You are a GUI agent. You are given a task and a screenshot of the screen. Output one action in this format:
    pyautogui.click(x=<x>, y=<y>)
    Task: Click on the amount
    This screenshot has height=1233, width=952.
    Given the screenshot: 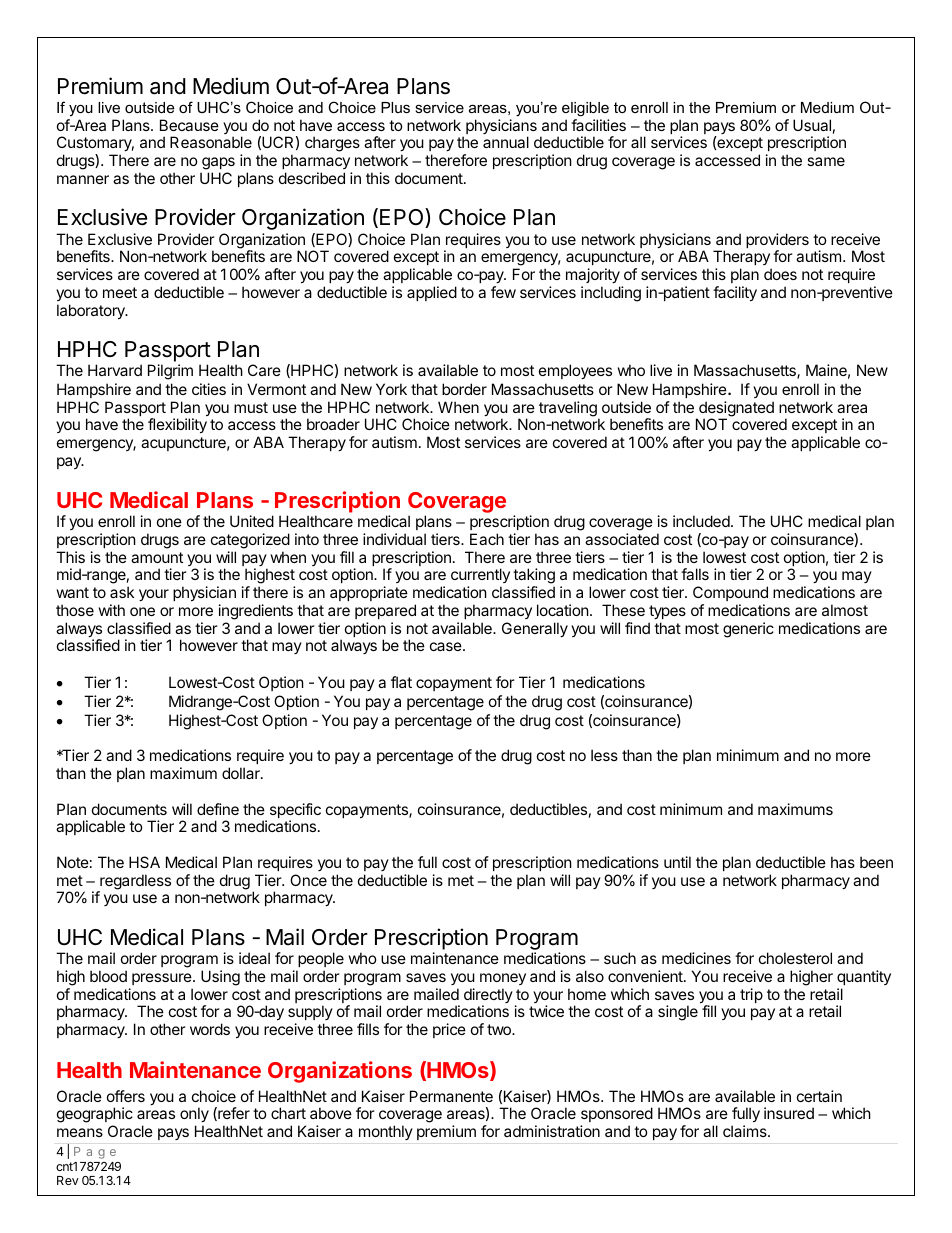 What is the action you would take?
    pyautogui.click(x=157, y=557)
